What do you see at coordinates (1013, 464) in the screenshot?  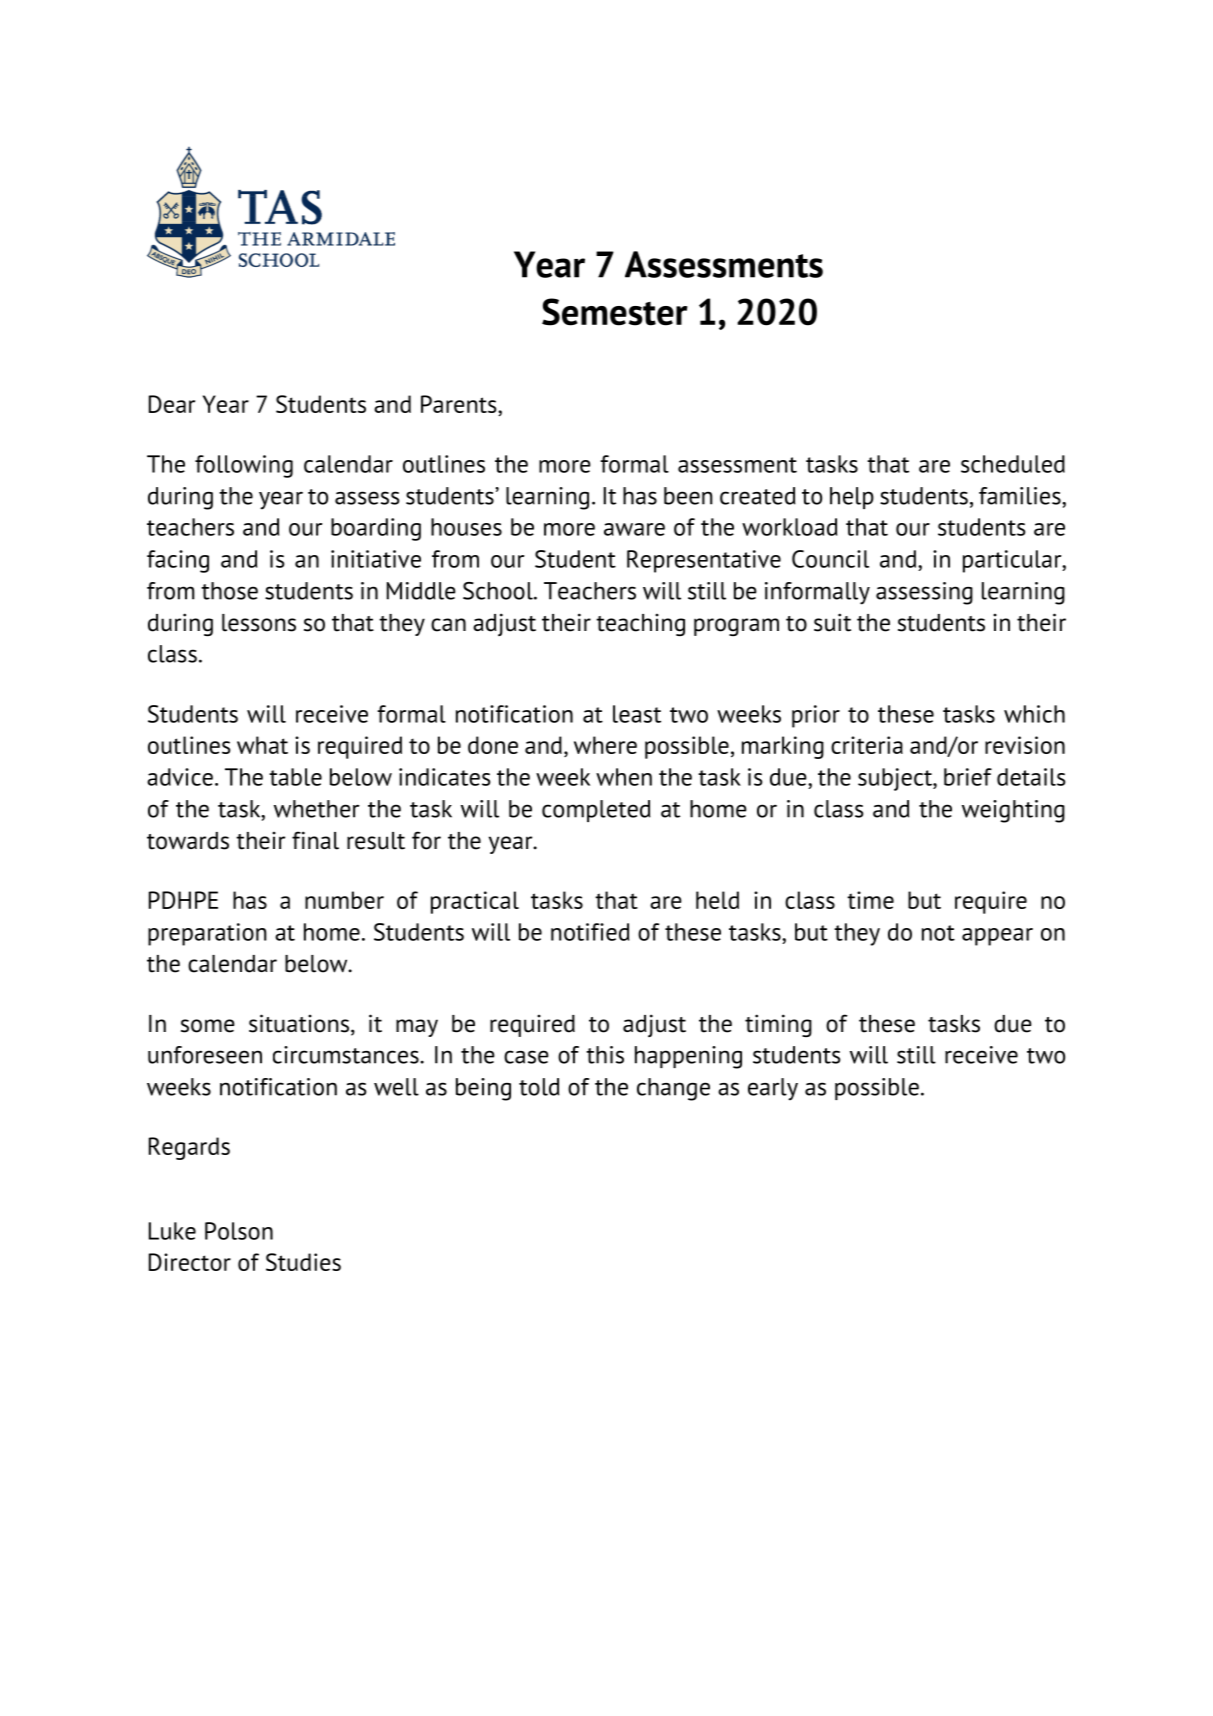 I see `scheduled` at bounding box center [1013, 464].
